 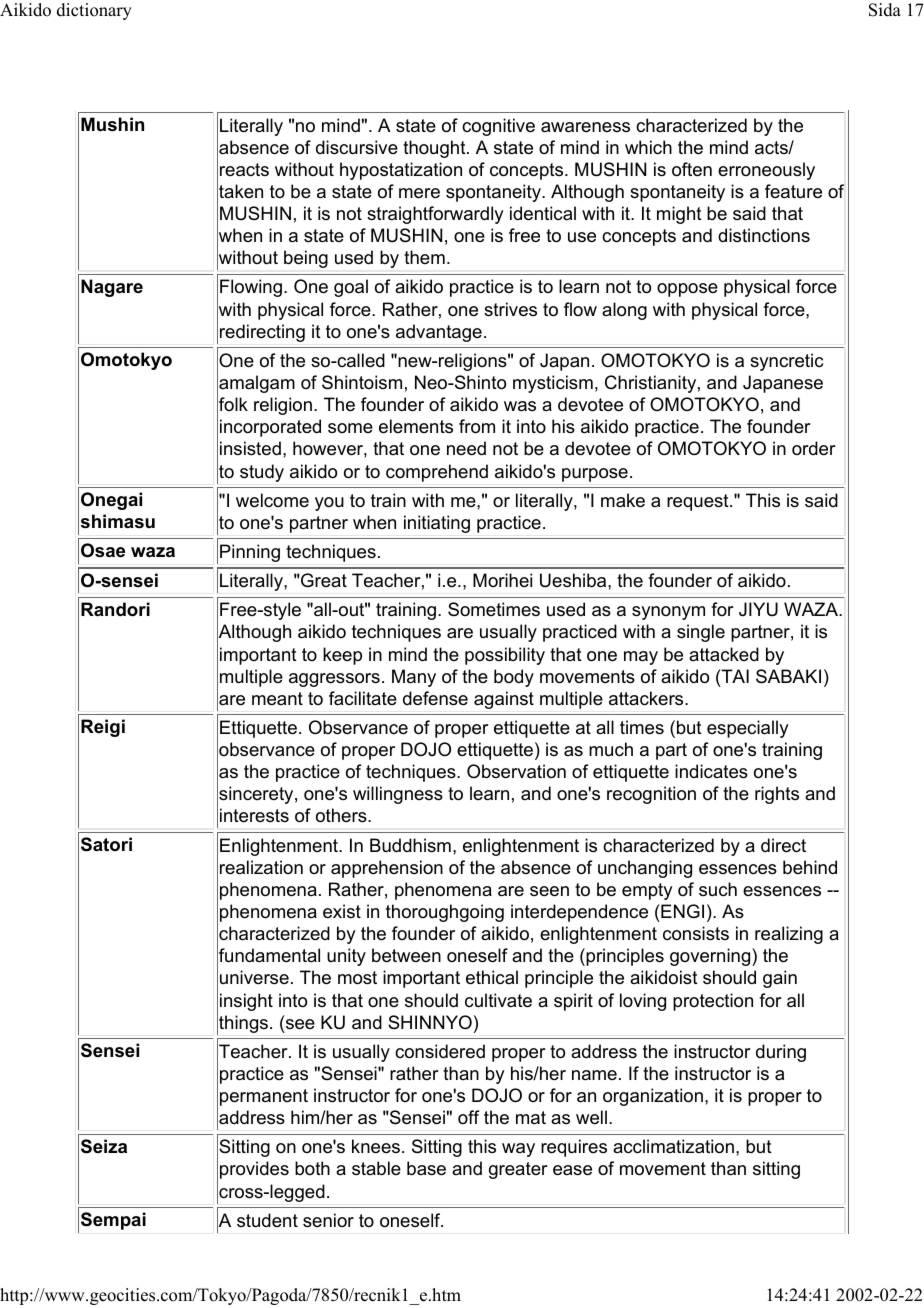 What do you see at coordinates (477, 426) in the screenshot?
I see `from` at bounding box center [477, 426].
